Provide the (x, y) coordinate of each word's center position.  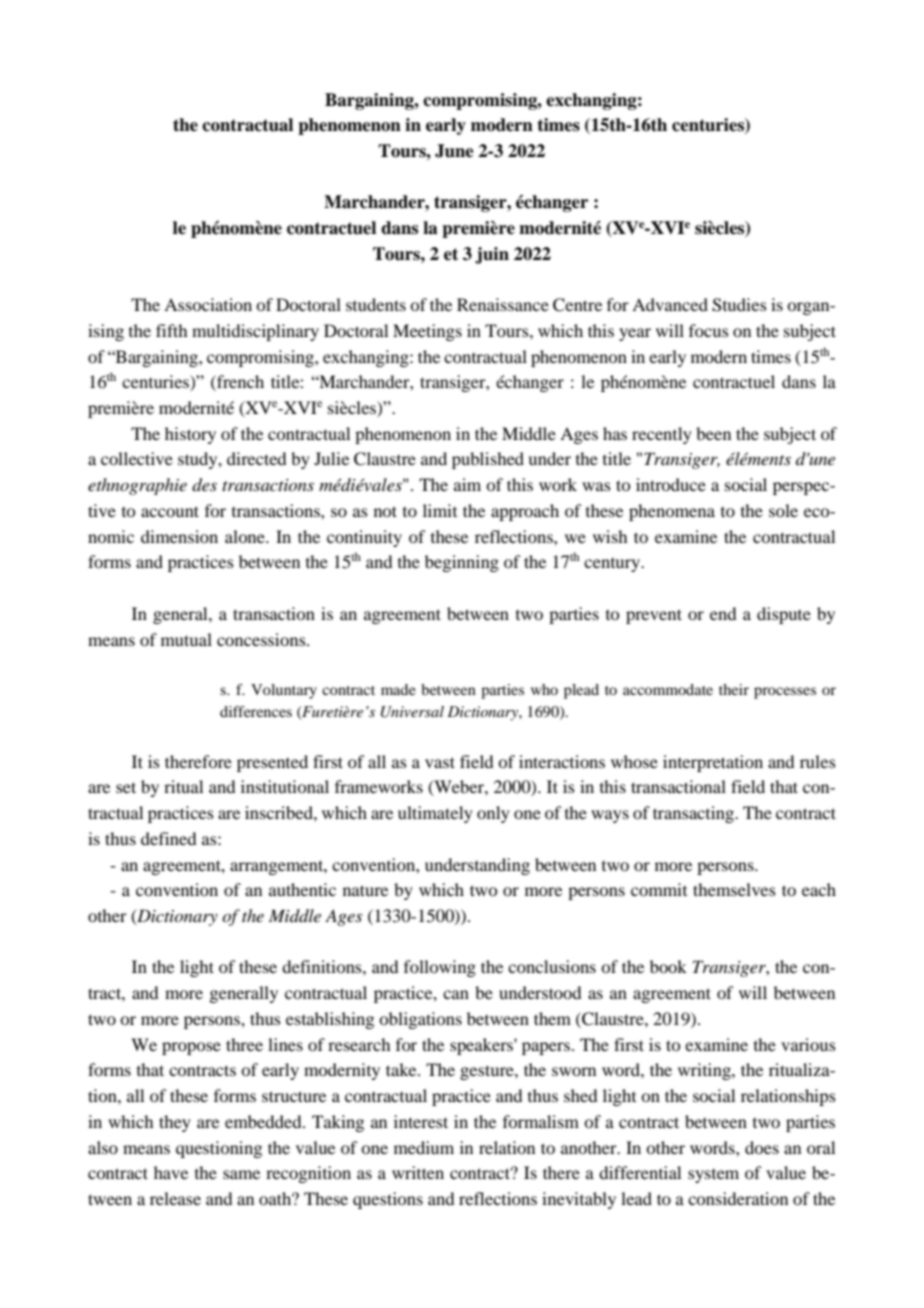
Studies (739, 305)
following (440, 968)
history (190, 435)
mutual (186, 639)
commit (659, 889)
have (171, 1172)
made (398, 689)
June (454, 151)
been (713, 433)
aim (467, 484)
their (734, 689)
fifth (171, 330)
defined (168, 838)
